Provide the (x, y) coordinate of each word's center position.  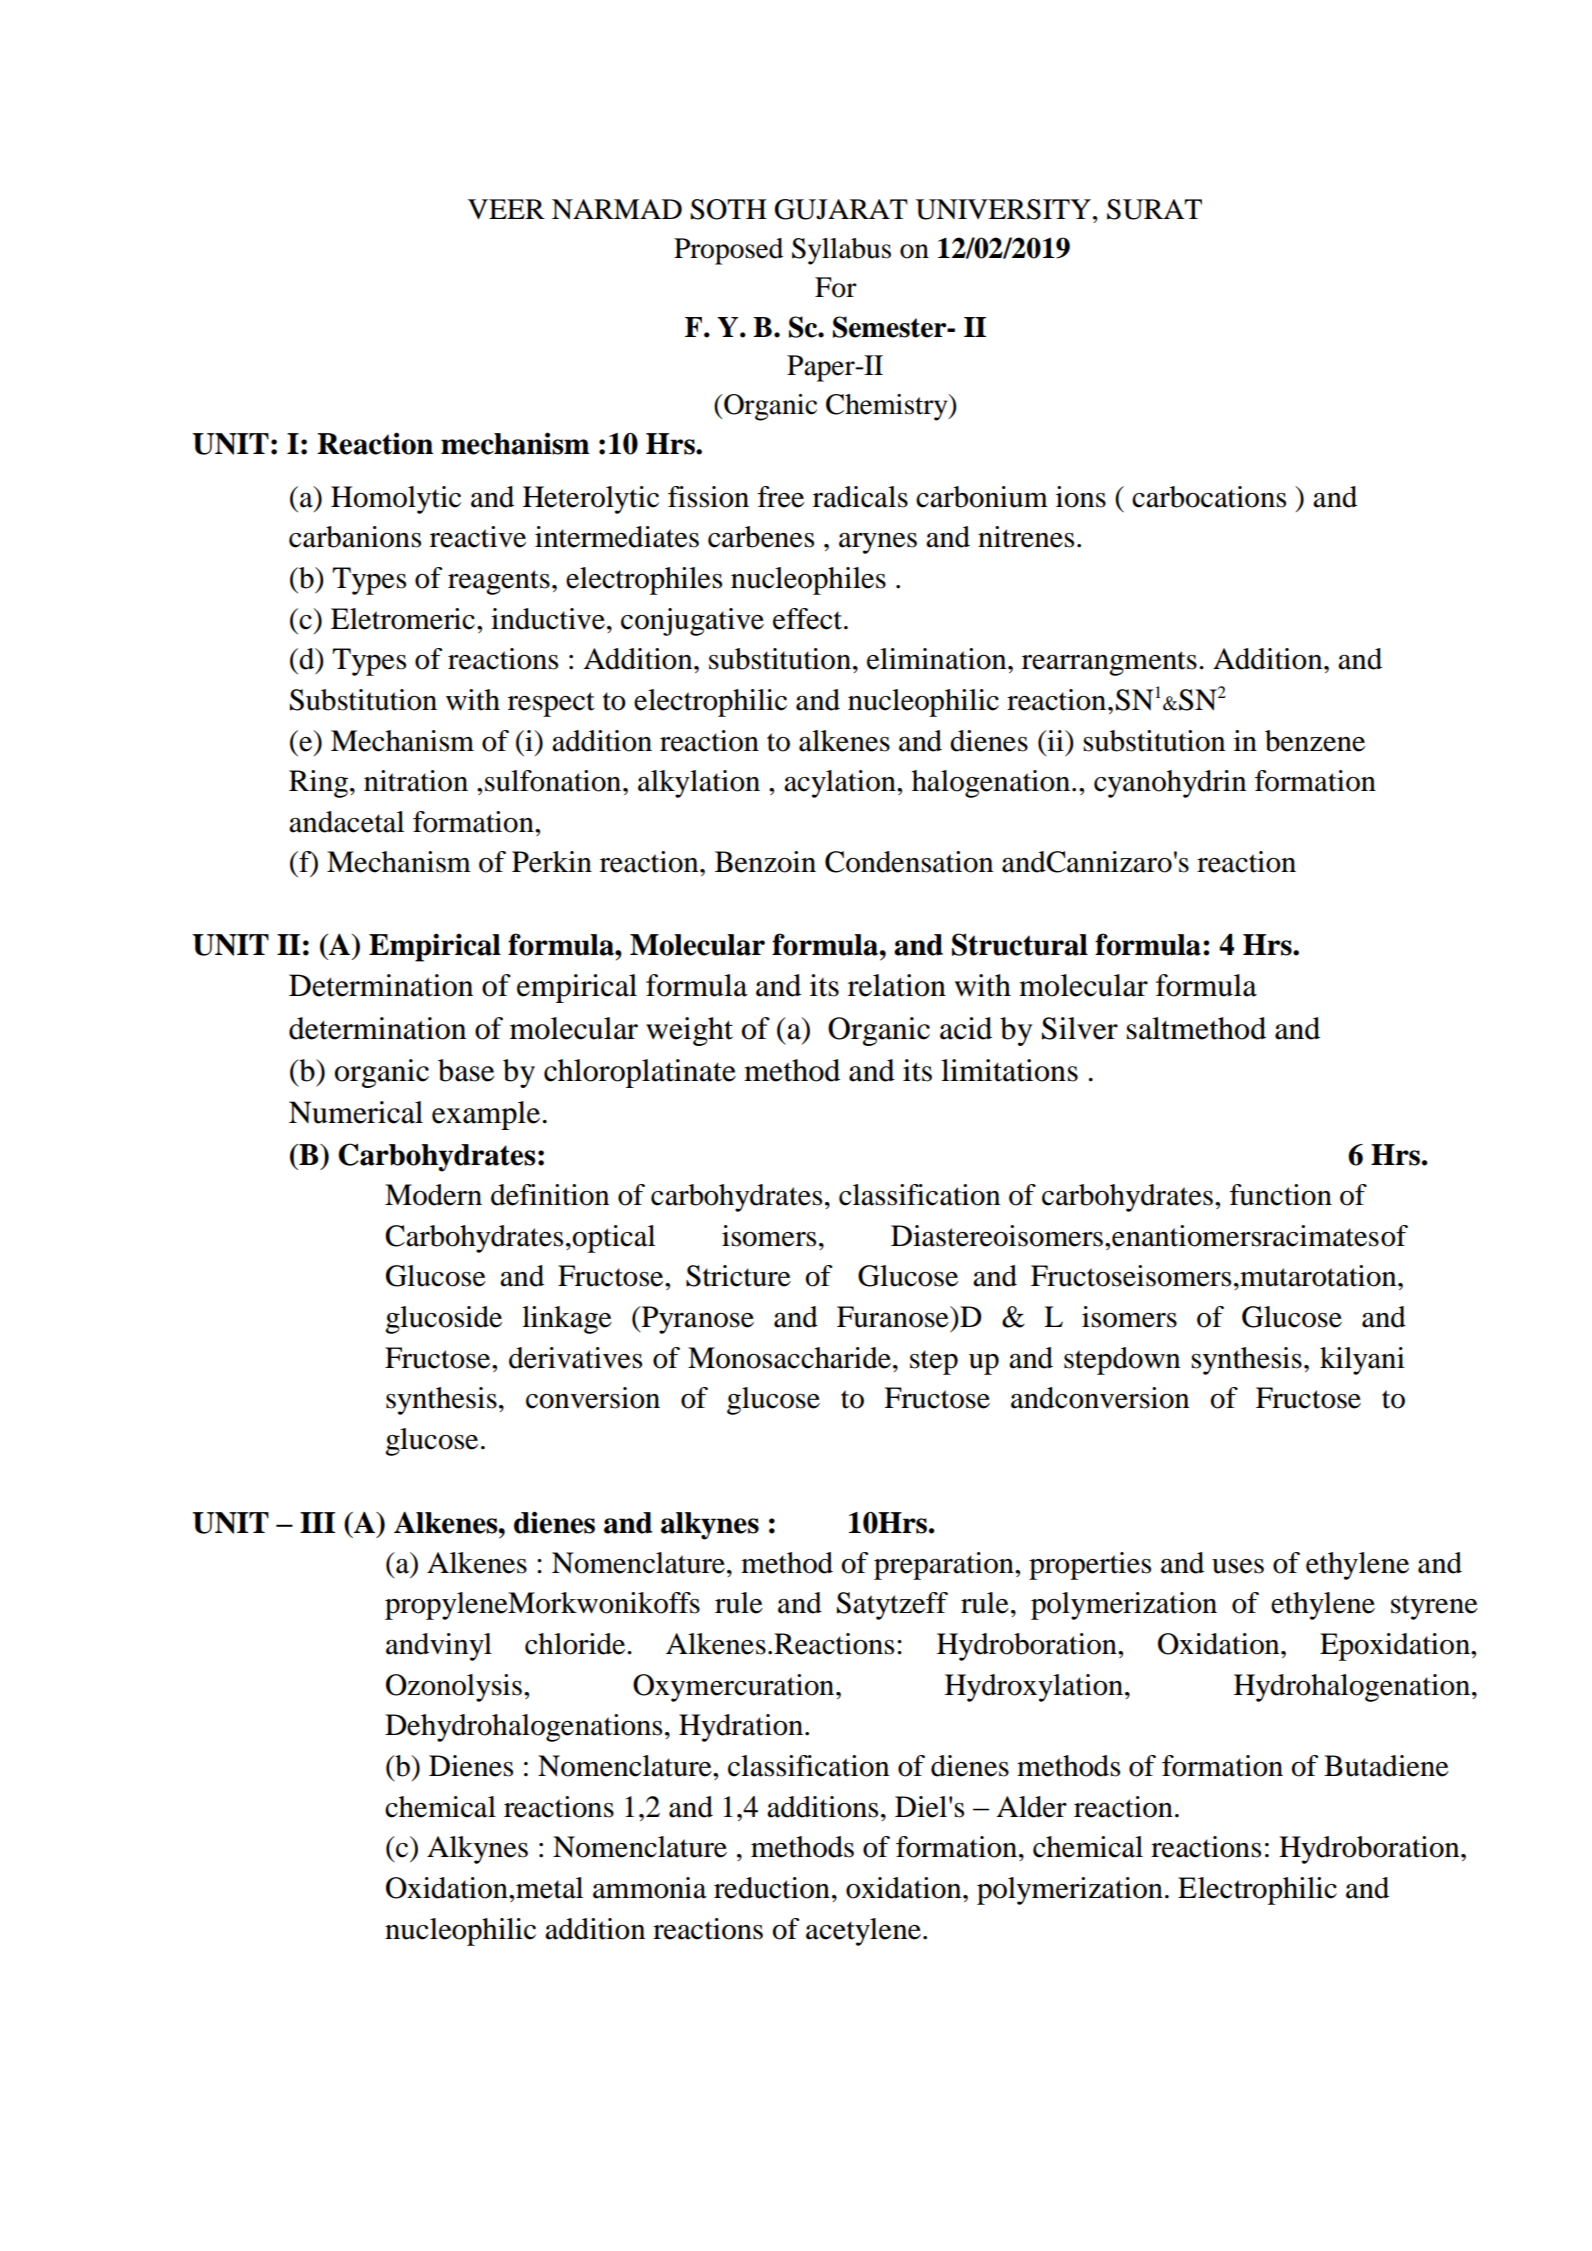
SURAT (1154, 209)
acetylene (863, 1932)
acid (966, 1028)
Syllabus (841, 251)
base (466, 1070)
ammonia (650, 1888)
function (1281, 1195)
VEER (506, 209)
